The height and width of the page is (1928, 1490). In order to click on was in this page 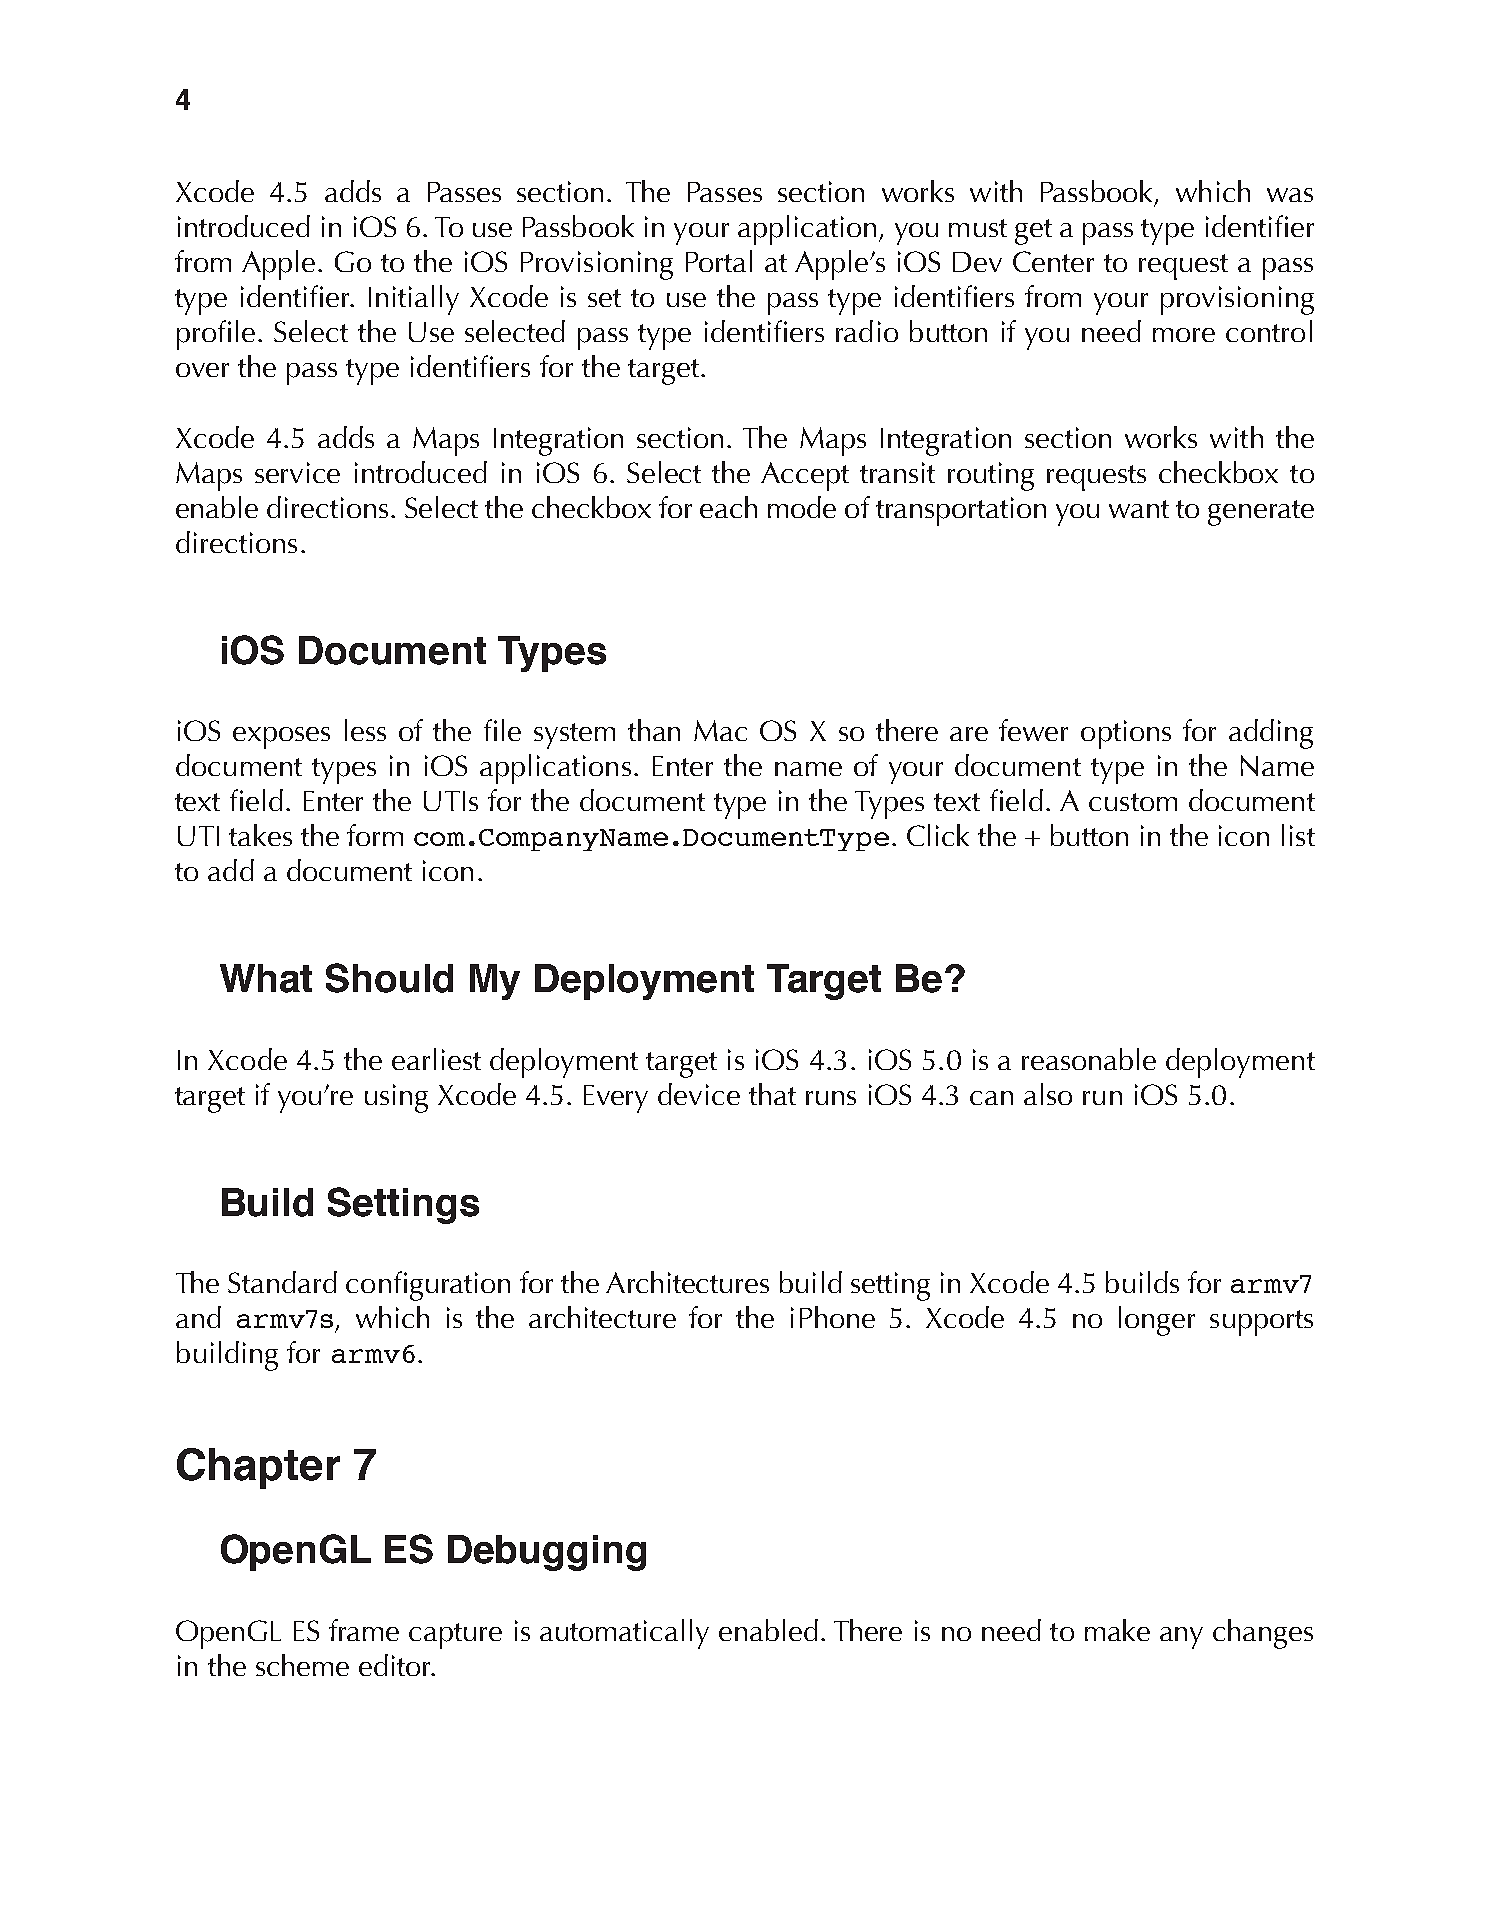, I will do `click(1290, 195)`.
